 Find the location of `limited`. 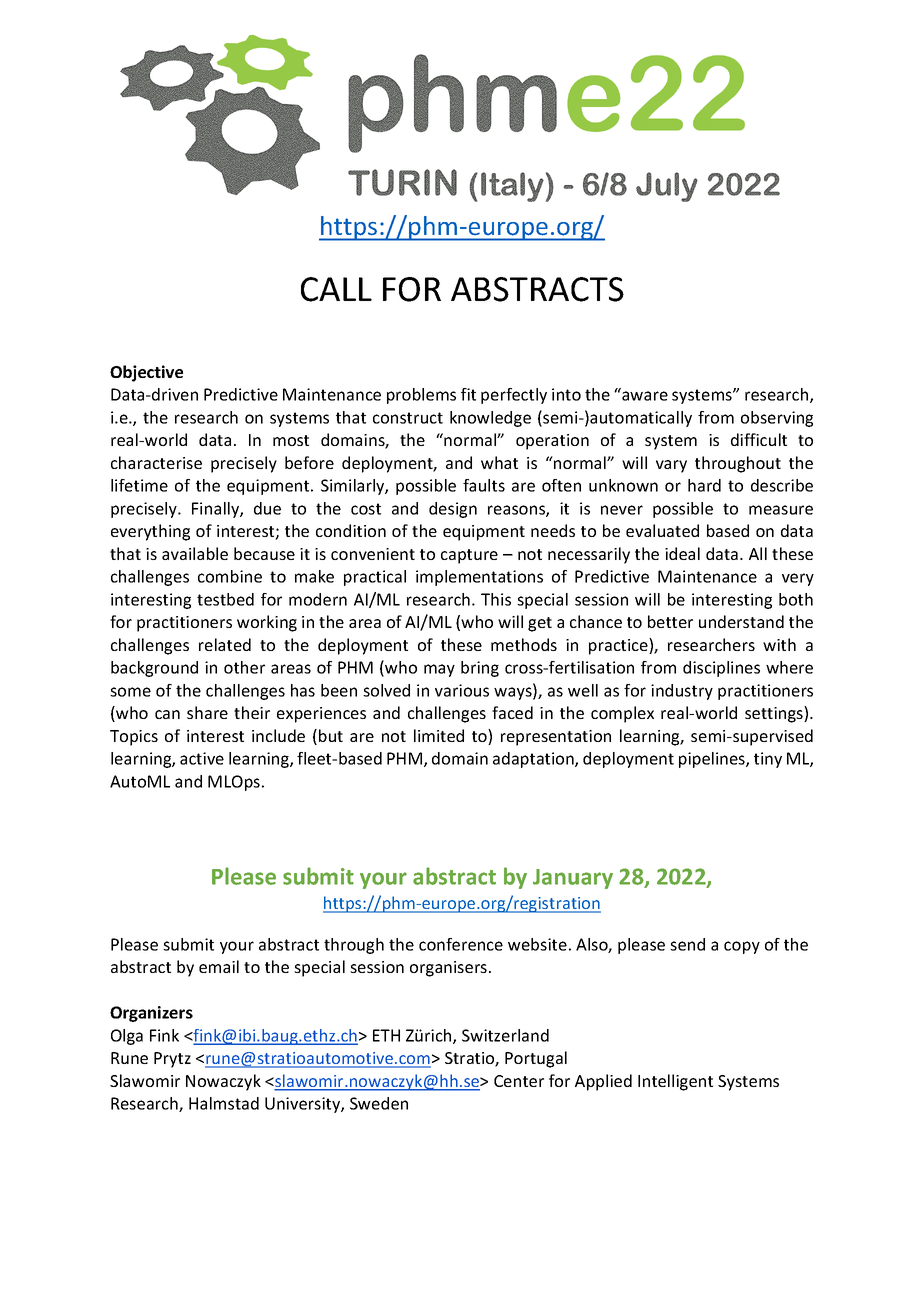

limited is located at coordinates (439, 735).
